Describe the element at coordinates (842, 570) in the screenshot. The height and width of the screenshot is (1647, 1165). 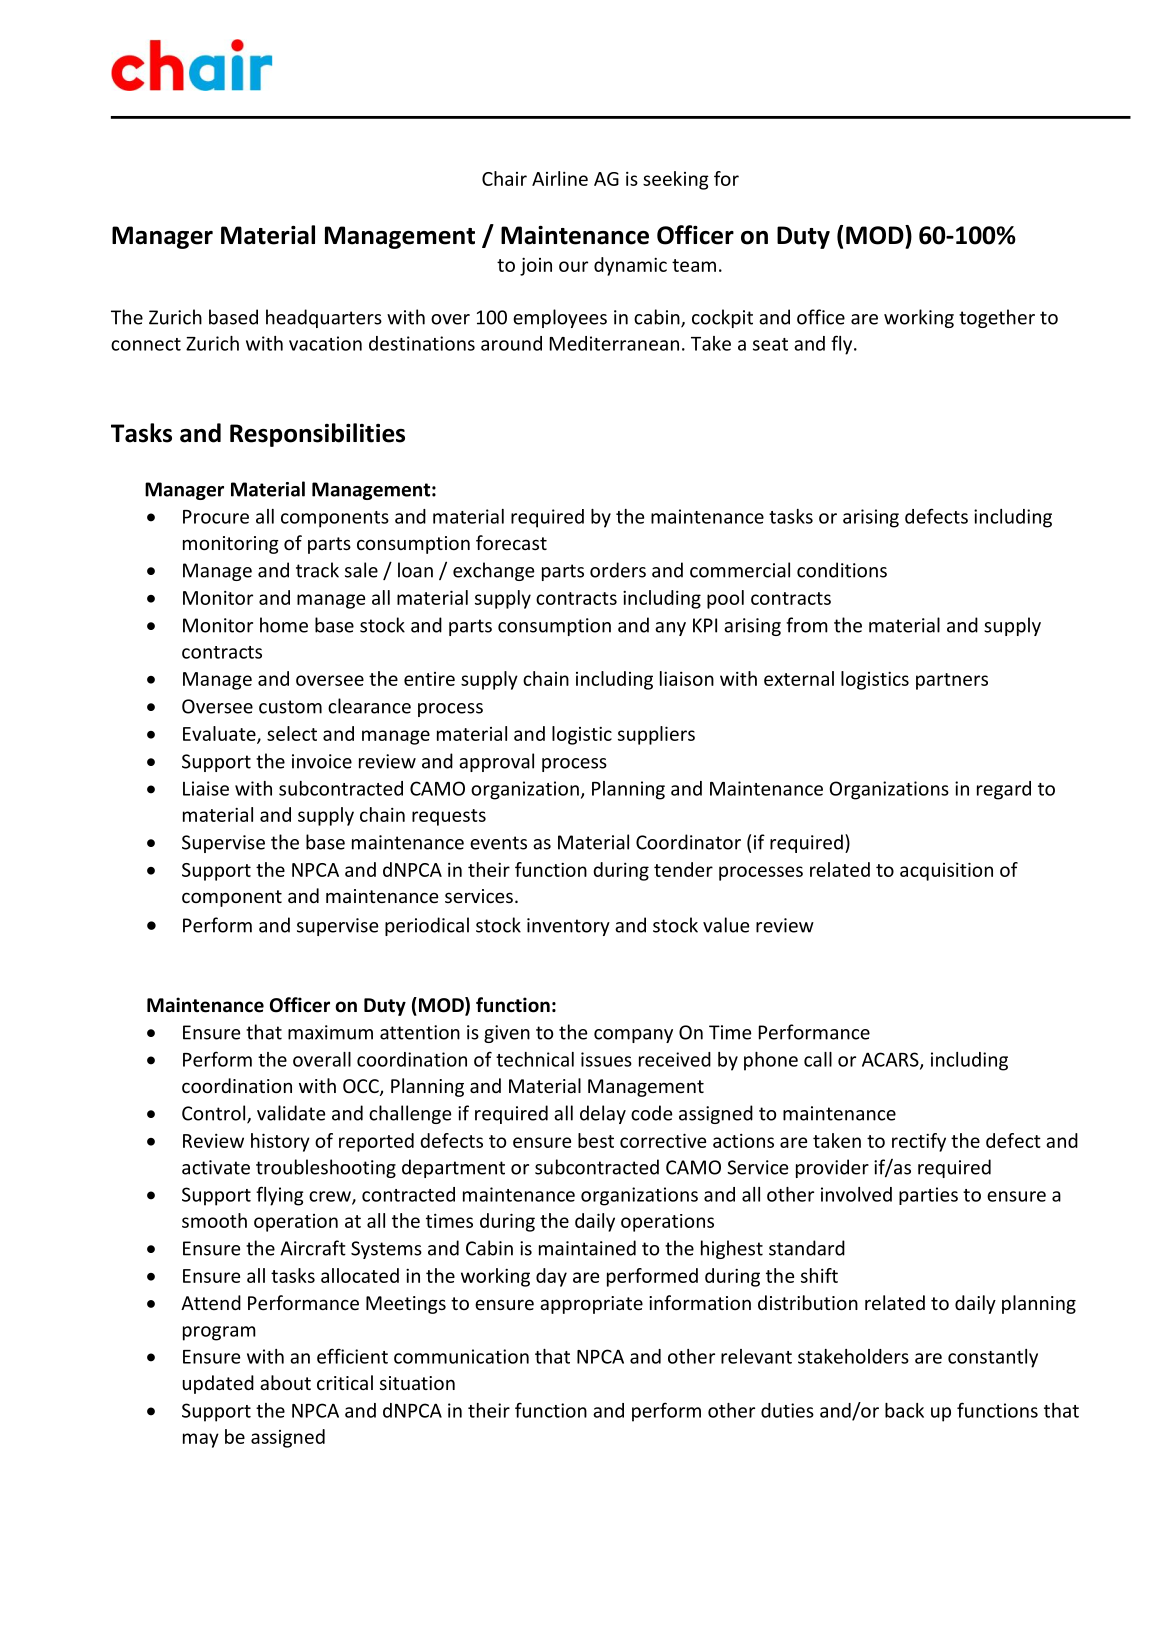
I see `conditions` at that location.
